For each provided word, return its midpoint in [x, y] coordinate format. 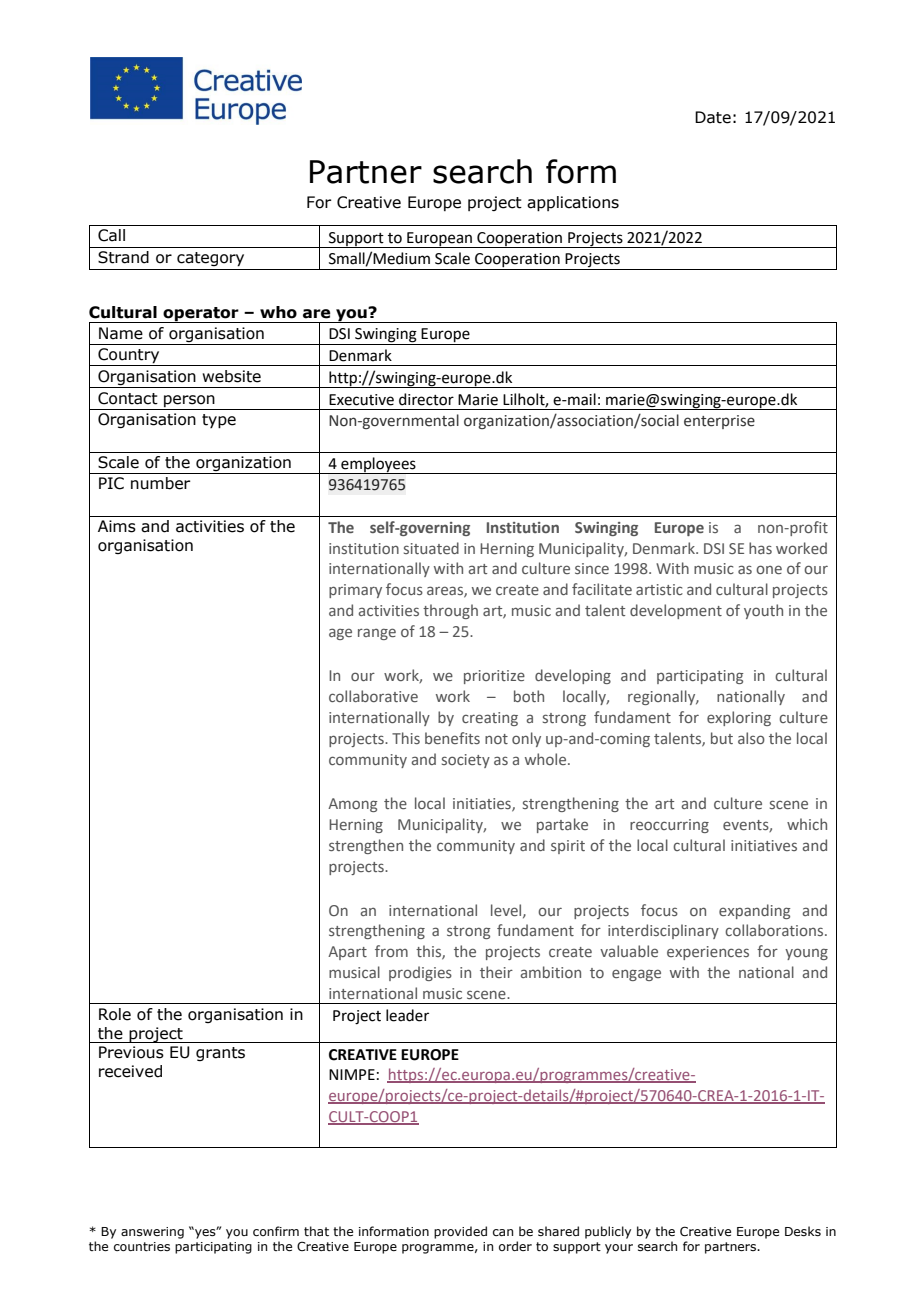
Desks [803, 1231]
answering [152, 1233]
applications [573, 204]
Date [713, 117]
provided [460, 1232]
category [210, 259]
